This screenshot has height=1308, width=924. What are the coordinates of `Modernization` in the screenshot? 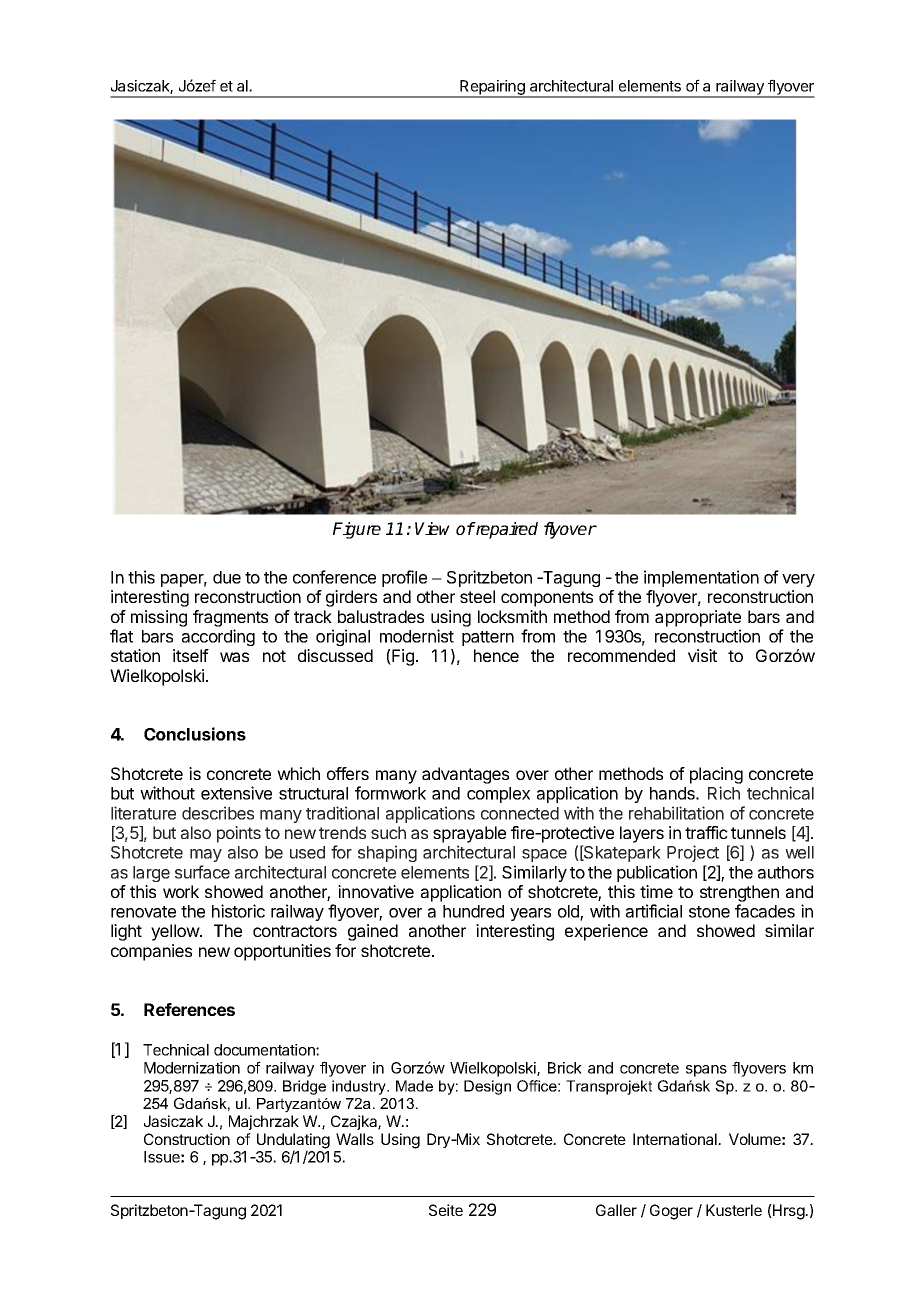 It's located at (192, 1068).
